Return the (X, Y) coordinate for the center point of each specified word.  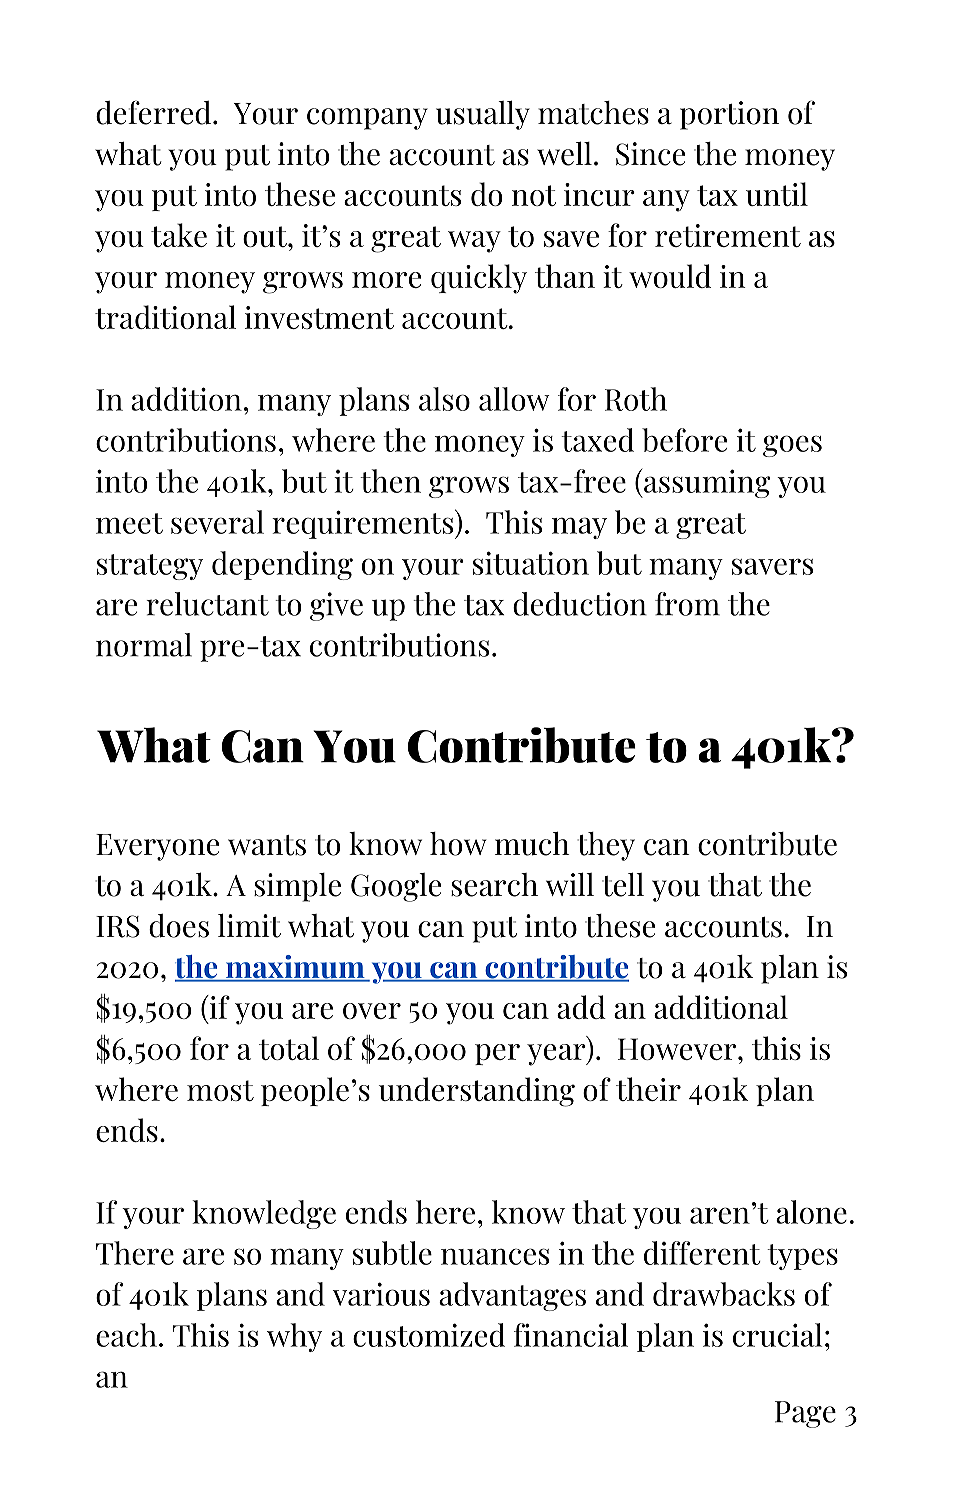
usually (483, 115)
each (126, 1335)
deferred (153, 112)
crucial (777, 1335)
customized (429, 1335)
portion (729, 115)
